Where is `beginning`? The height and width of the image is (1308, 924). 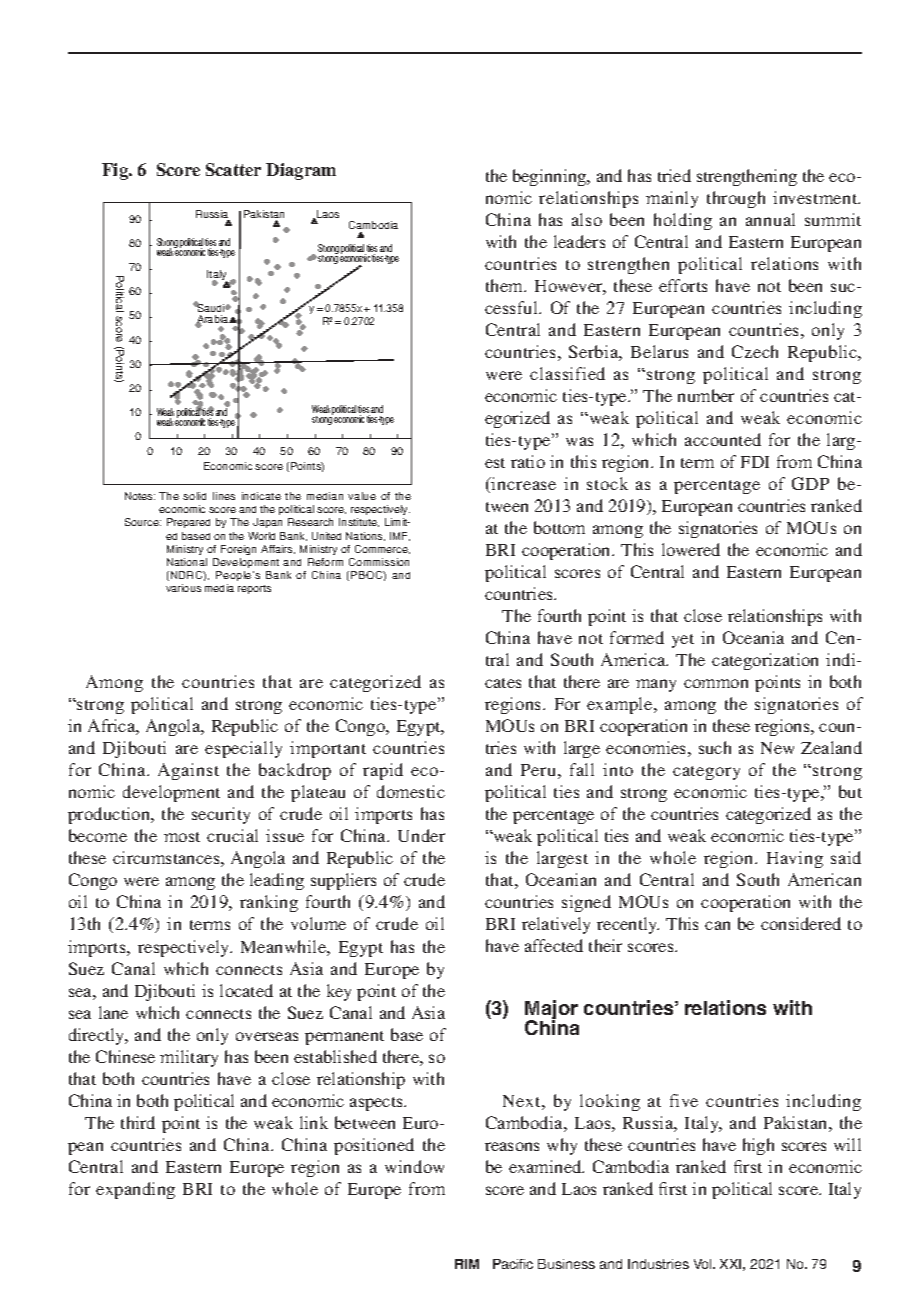 beginning is located at coordinates (551, 177).
